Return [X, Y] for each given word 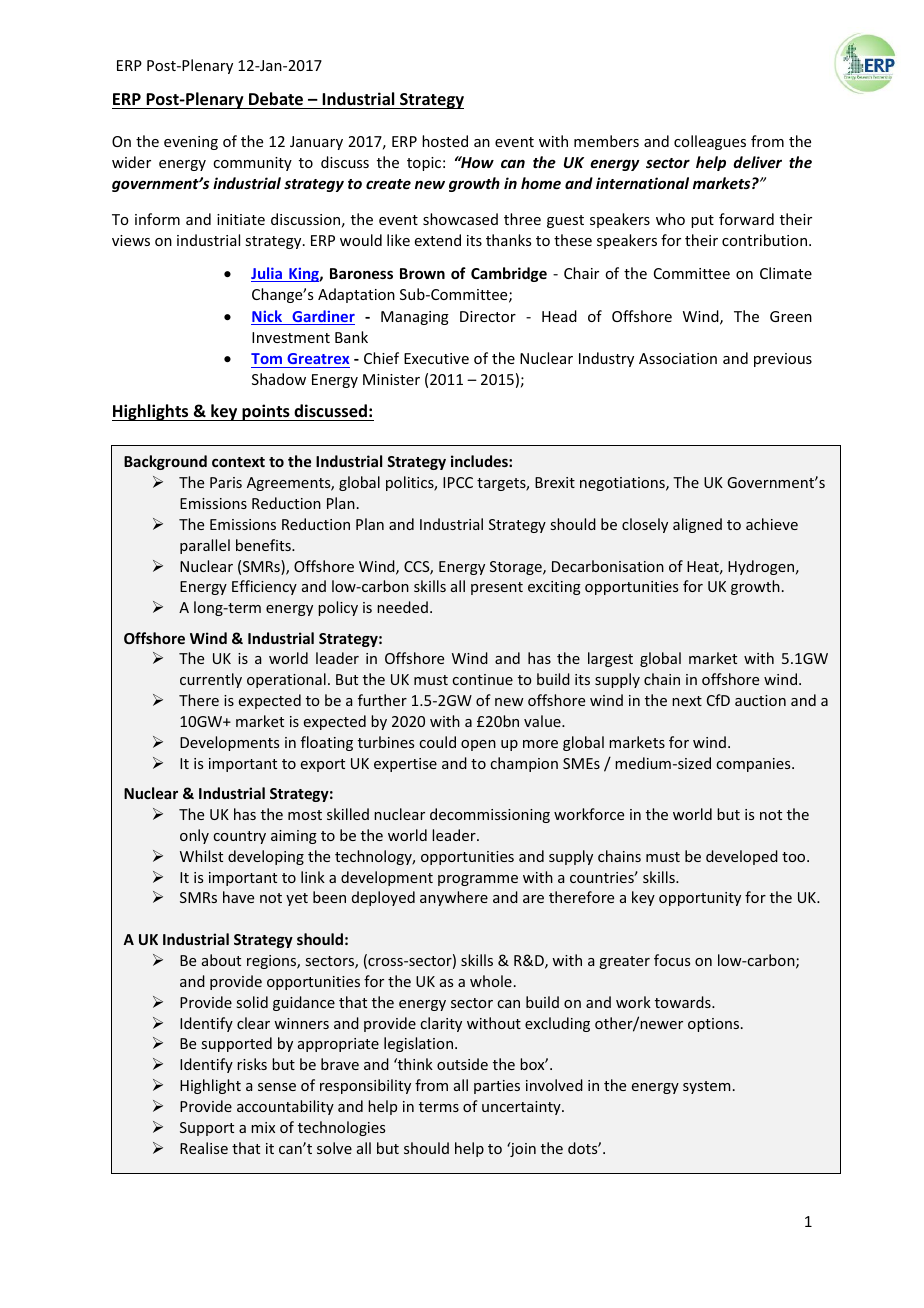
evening [191, 143]
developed [742, 857]
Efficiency [264, 587]
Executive [436, 358]
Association [678, 358]
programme [478, 880]
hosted [445, 141]
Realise [204, 1148]
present [497, 588]
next [687, 701]
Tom [268, 360]
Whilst [201, 856]
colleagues [710, 142]
